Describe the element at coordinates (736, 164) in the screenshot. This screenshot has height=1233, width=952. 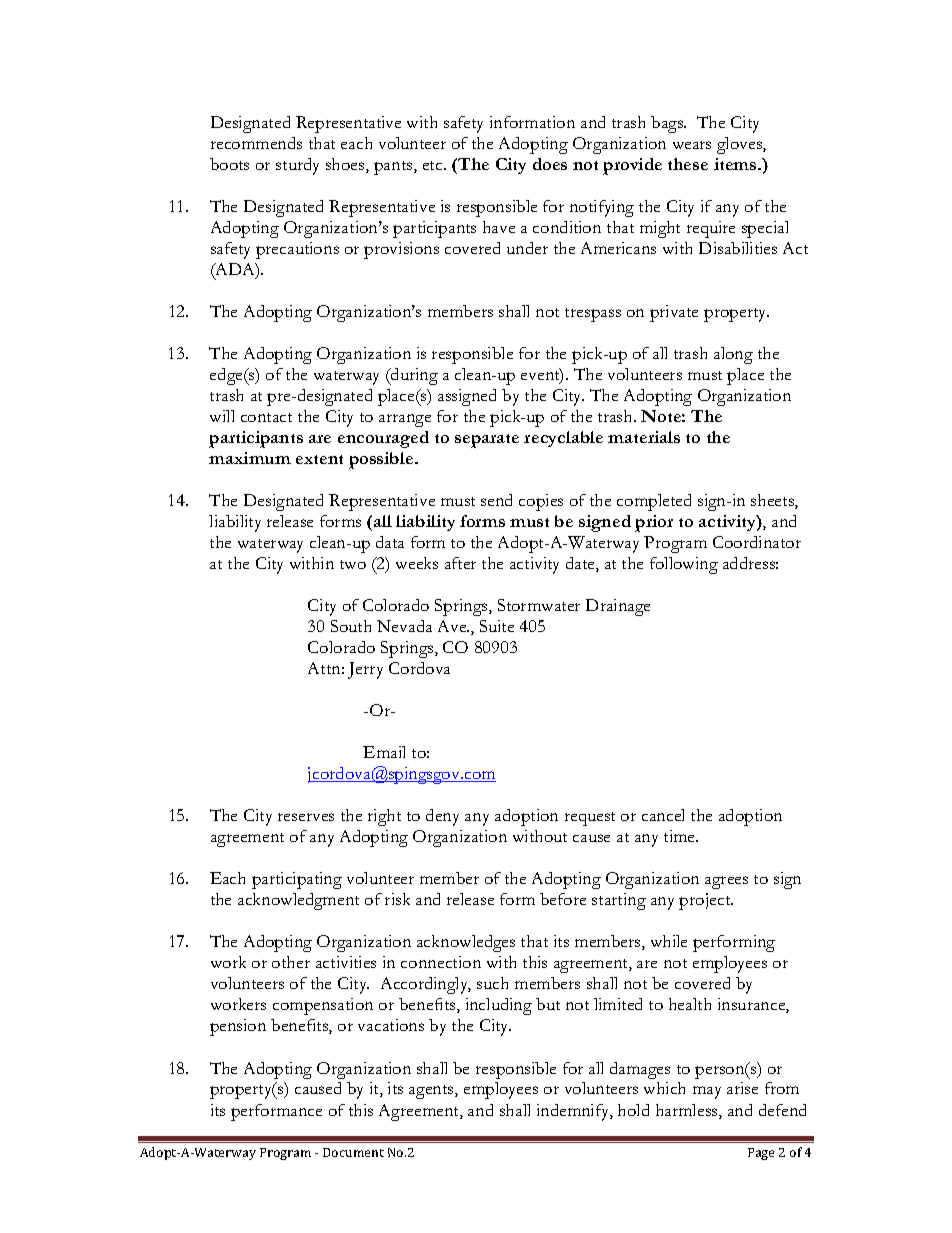
I see `items` at that location.
